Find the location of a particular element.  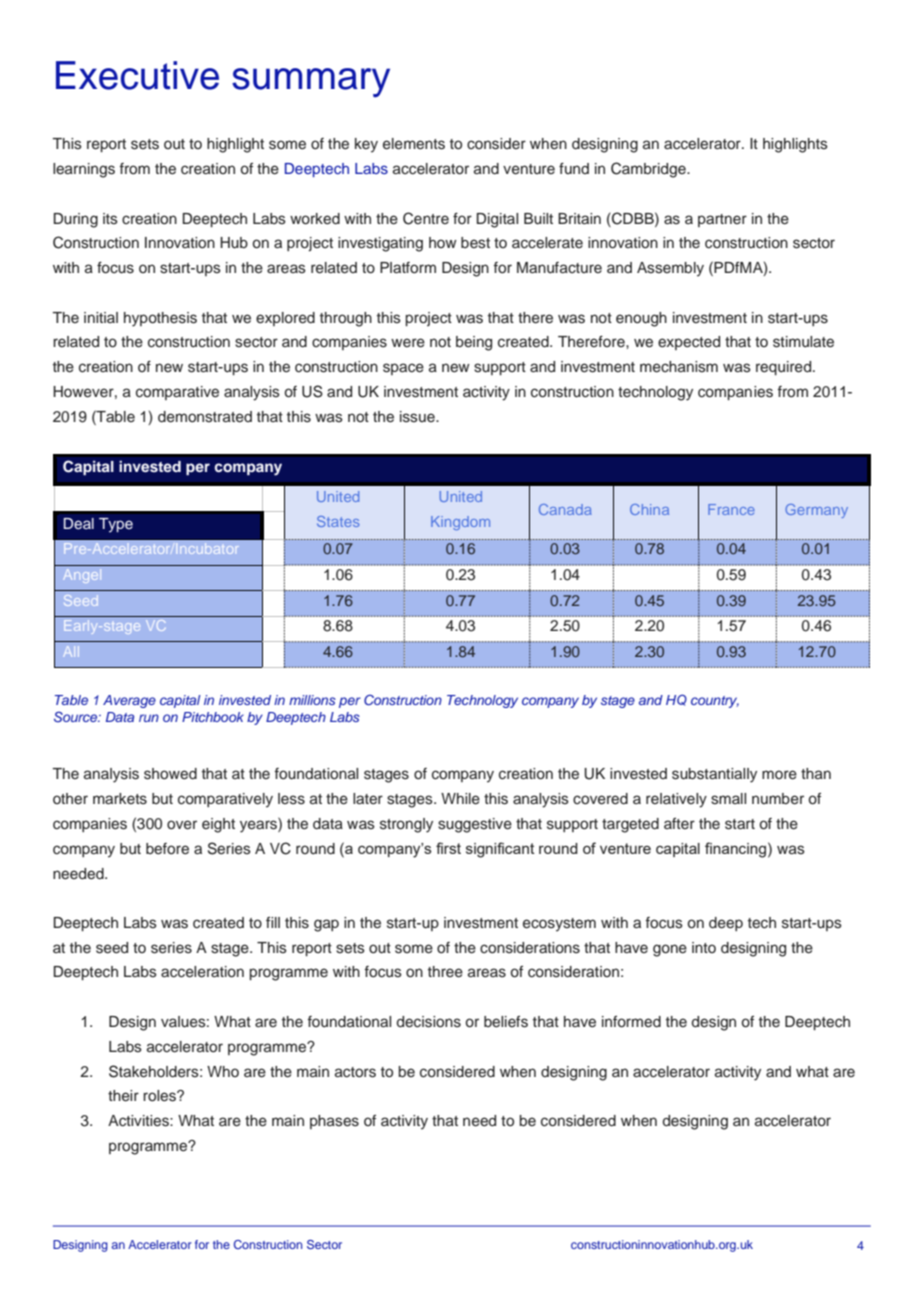

Executive is located at coordinates (137, 75).
